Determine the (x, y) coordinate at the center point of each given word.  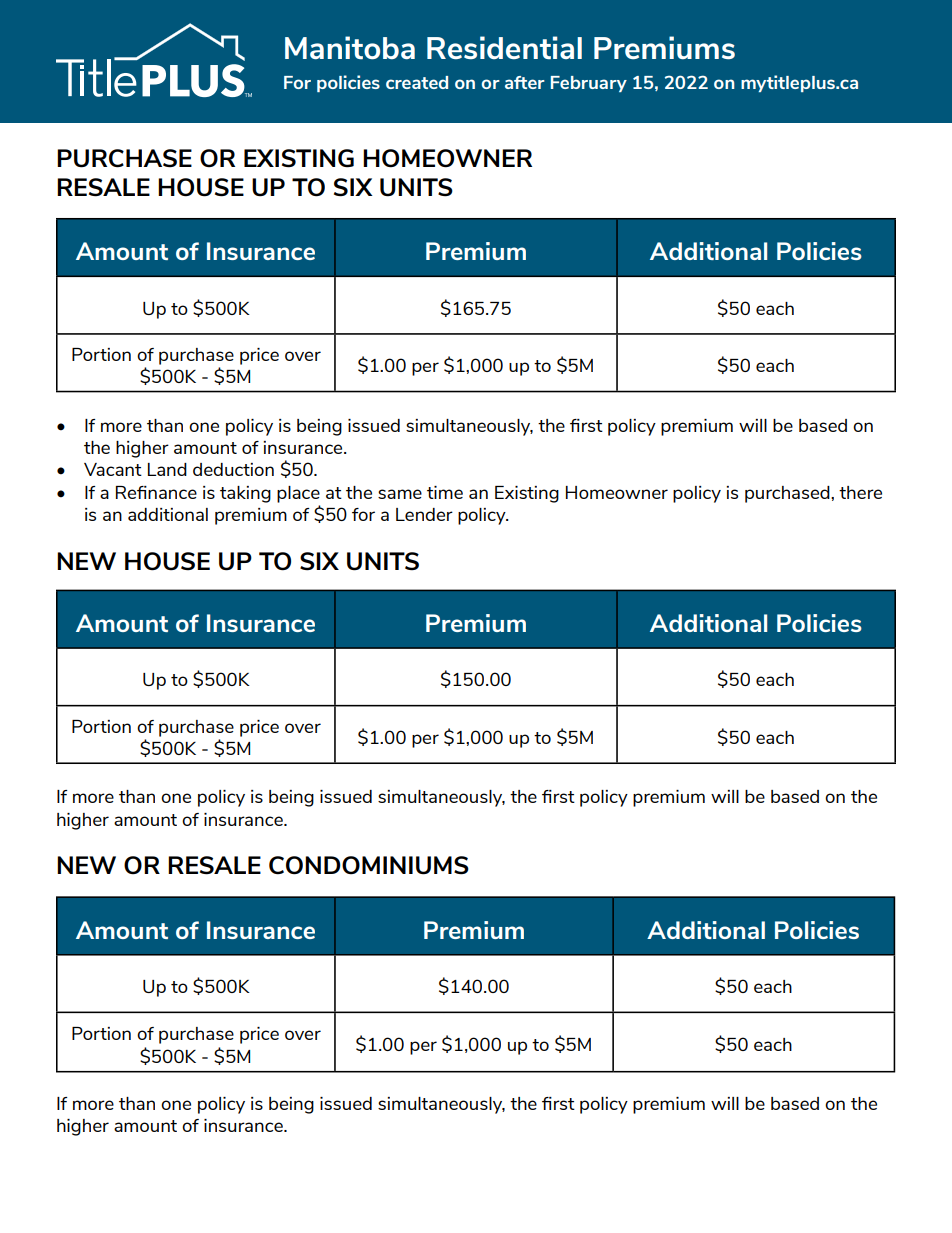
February (589, 84)
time (445, 492)
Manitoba (350, 48)
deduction (233, 469)
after (525, 82)
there (860, 492)
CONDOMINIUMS (369, 865)
